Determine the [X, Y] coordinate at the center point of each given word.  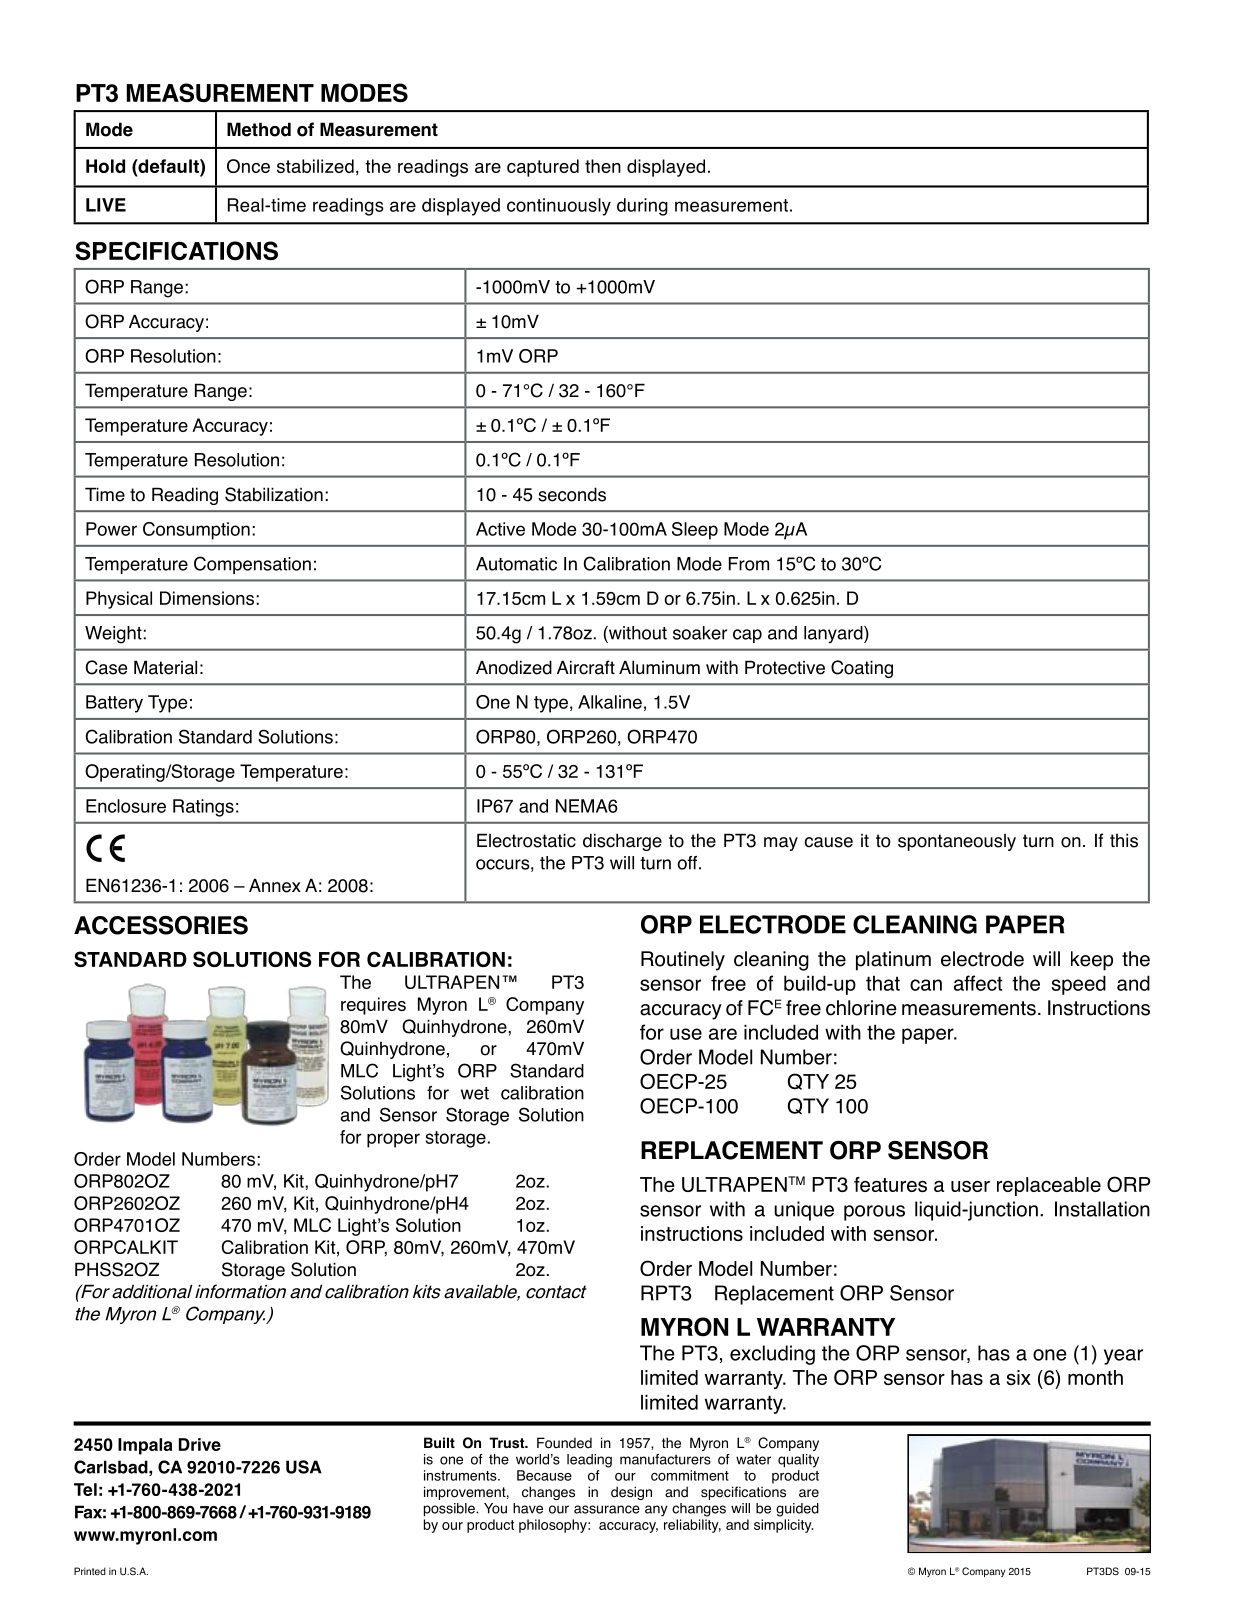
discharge [622, 842]
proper [393, 1140]
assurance [607, 1509]
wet [475, 1093]
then [603, 166]
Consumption [196, 531]
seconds [572, 494]
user [970, 1186]
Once [248, 166]
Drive [200, 1444]
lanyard [834, 634]
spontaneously [957, 842]
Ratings [203, 808]
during [642, 207]
